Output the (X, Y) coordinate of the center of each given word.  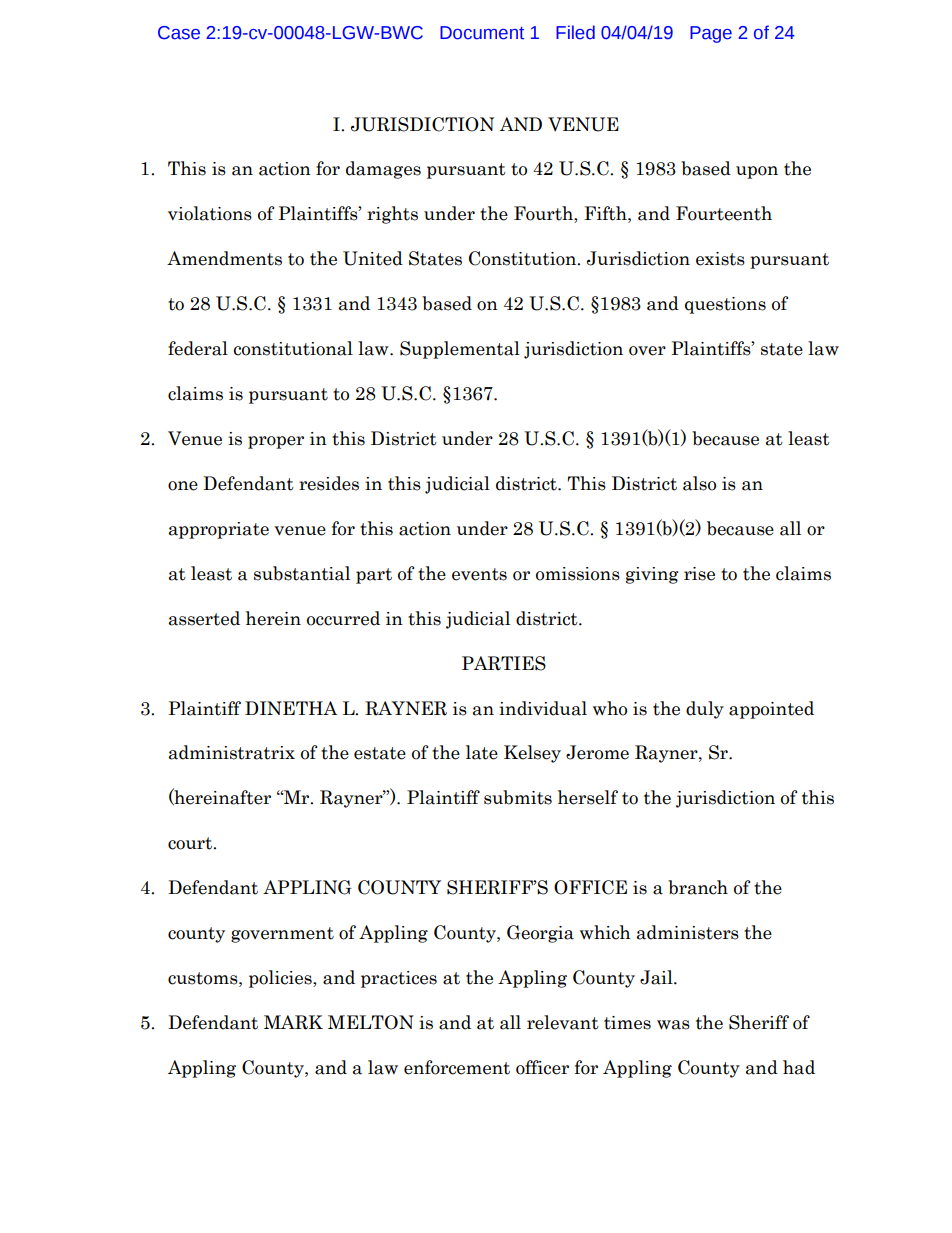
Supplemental (460, 350)
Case (179, 33)
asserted (204, 618)
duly (705, 710)
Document (482, 33)
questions (725, 305)
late (482, 752)
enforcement (457, 1067)
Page (711, 34)
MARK (293, 1022)
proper (276, 442)
